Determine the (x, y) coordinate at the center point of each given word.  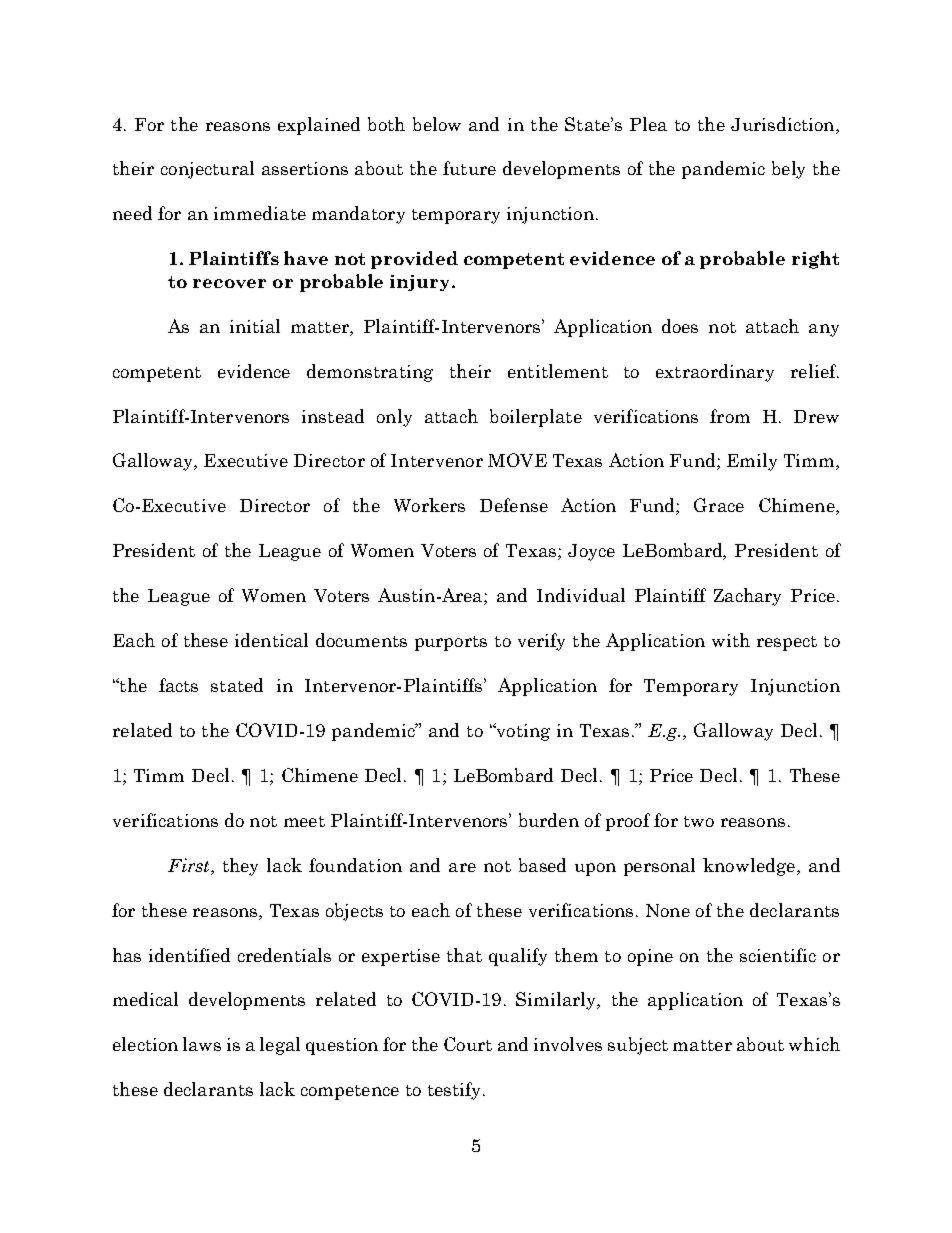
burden (549, 820)
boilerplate (536, 418)
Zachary (747, 597)
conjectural (207, 170)
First (190, 865)
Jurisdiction (784, 124)
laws (202, 1044)
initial (255, 326)
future (469, 168)
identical (271, 640)
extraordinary (715, 373)
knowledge (750, 867)
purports (451, 643)
